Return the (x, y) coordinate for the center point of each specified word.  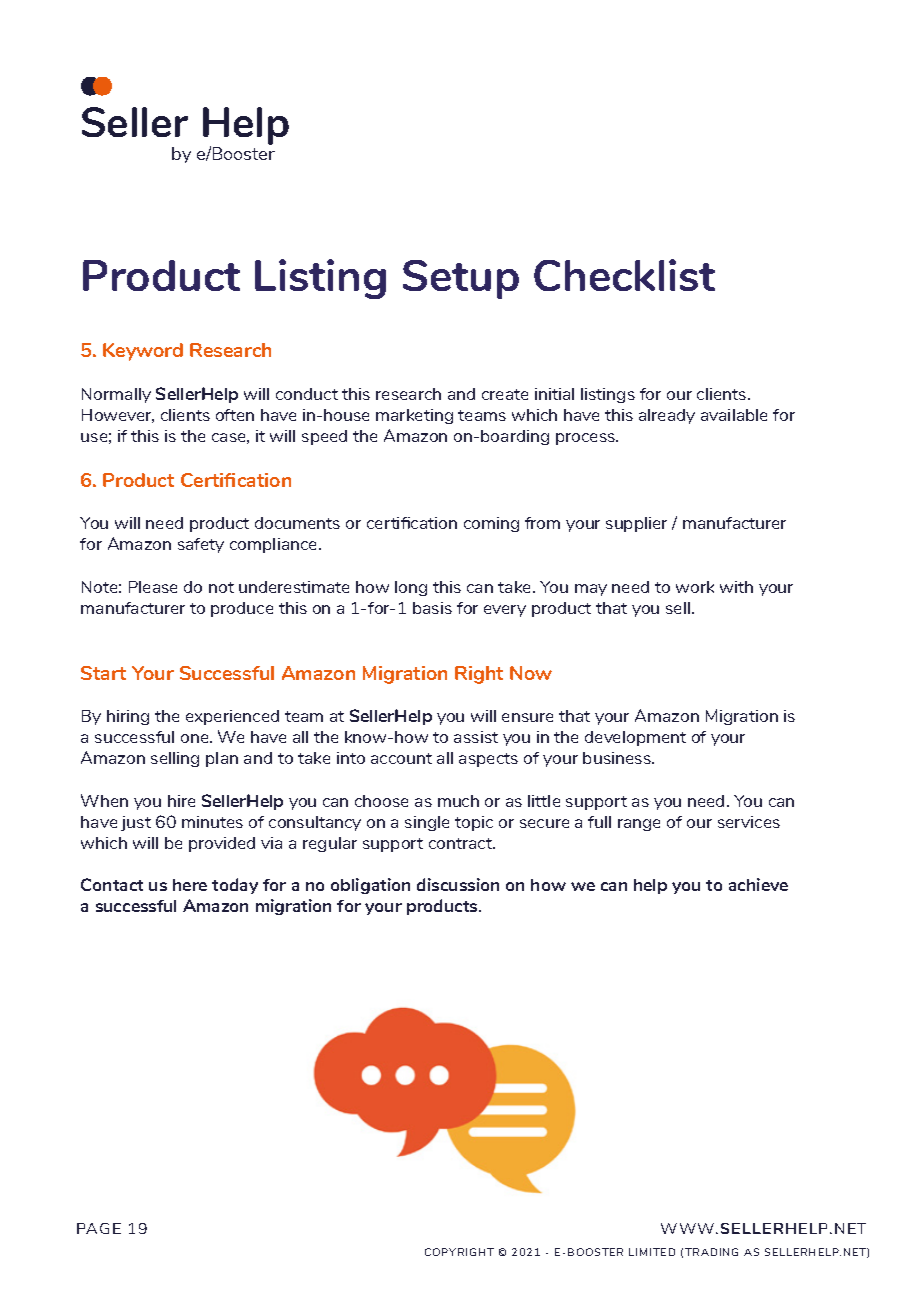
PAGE (99, 1228)
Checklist (624, 275)
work (695, 587)
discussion (458, 884)
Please (153, 587)
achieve (758, 884)
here (190, 885)
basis (432, 608)
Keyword (143, 352)
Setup (461, 279)
